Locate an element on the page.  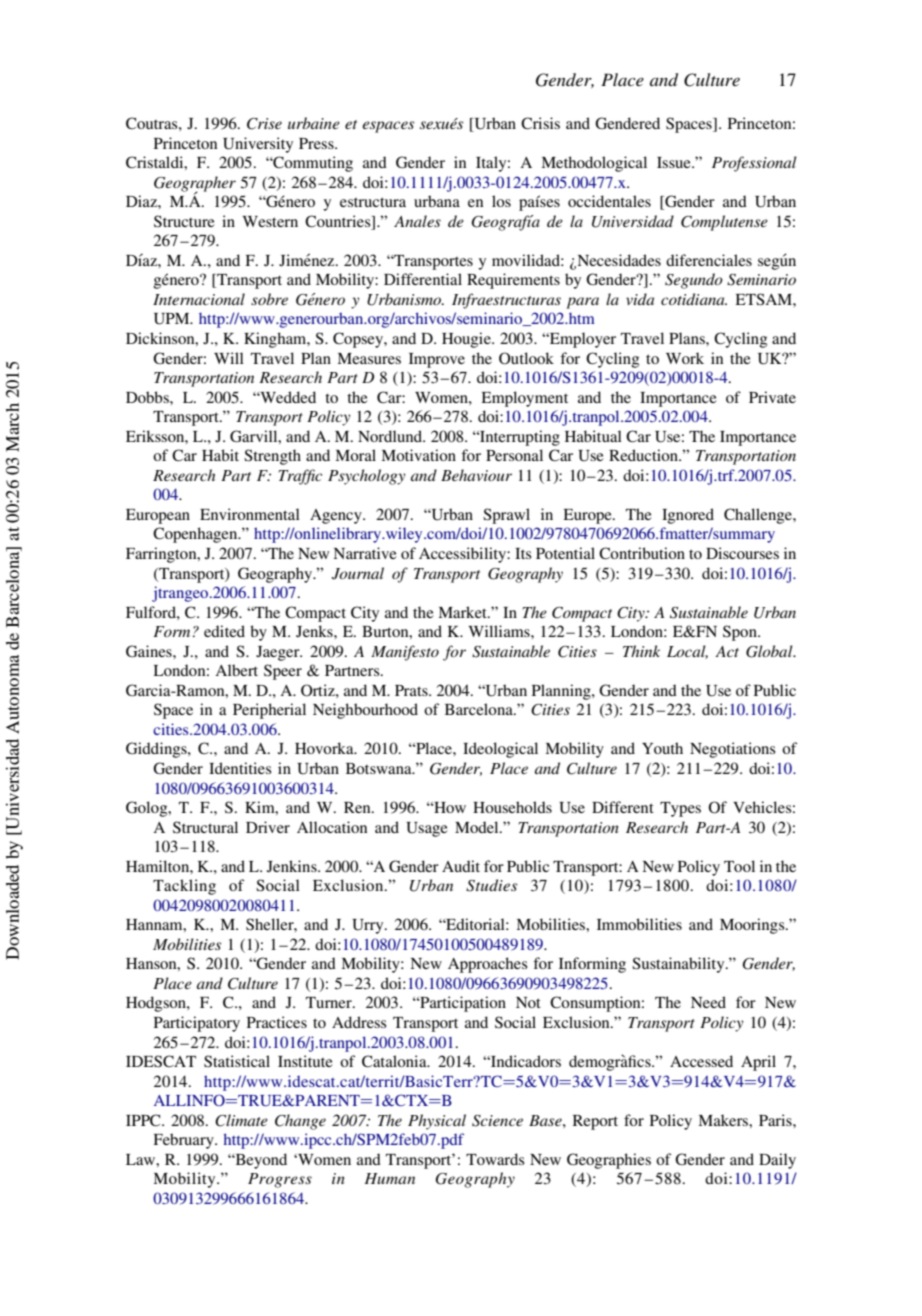
Structural is located at coordinates (205, 827).
